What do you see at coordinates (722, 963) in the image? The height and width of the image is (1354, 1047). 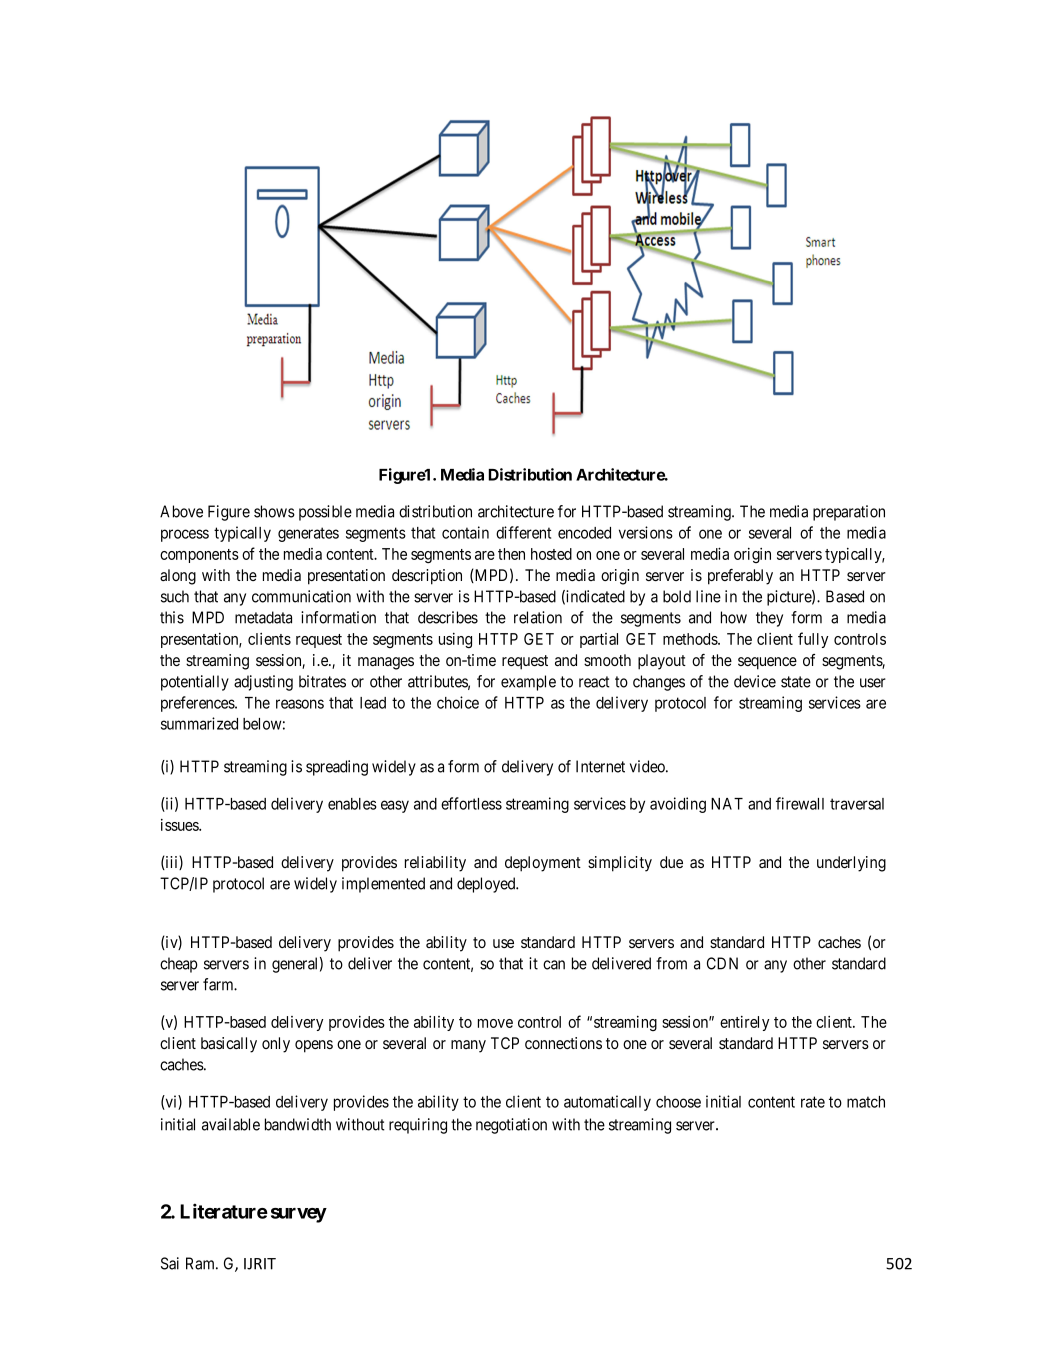 I see `CDN` at bounding box center [722, 963].
